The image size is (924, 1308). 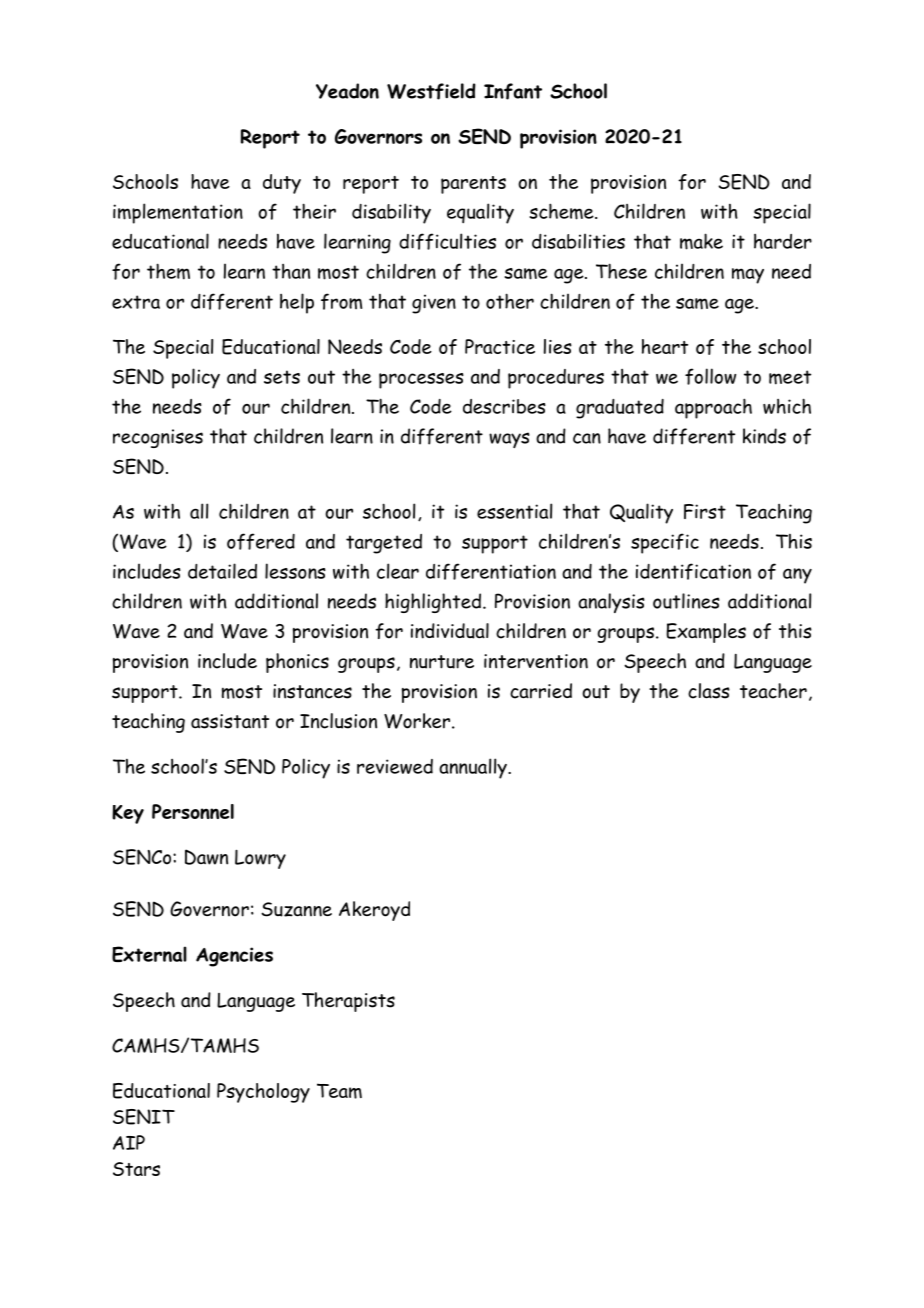 I want to click on duty, so click(x=282, y=184).
